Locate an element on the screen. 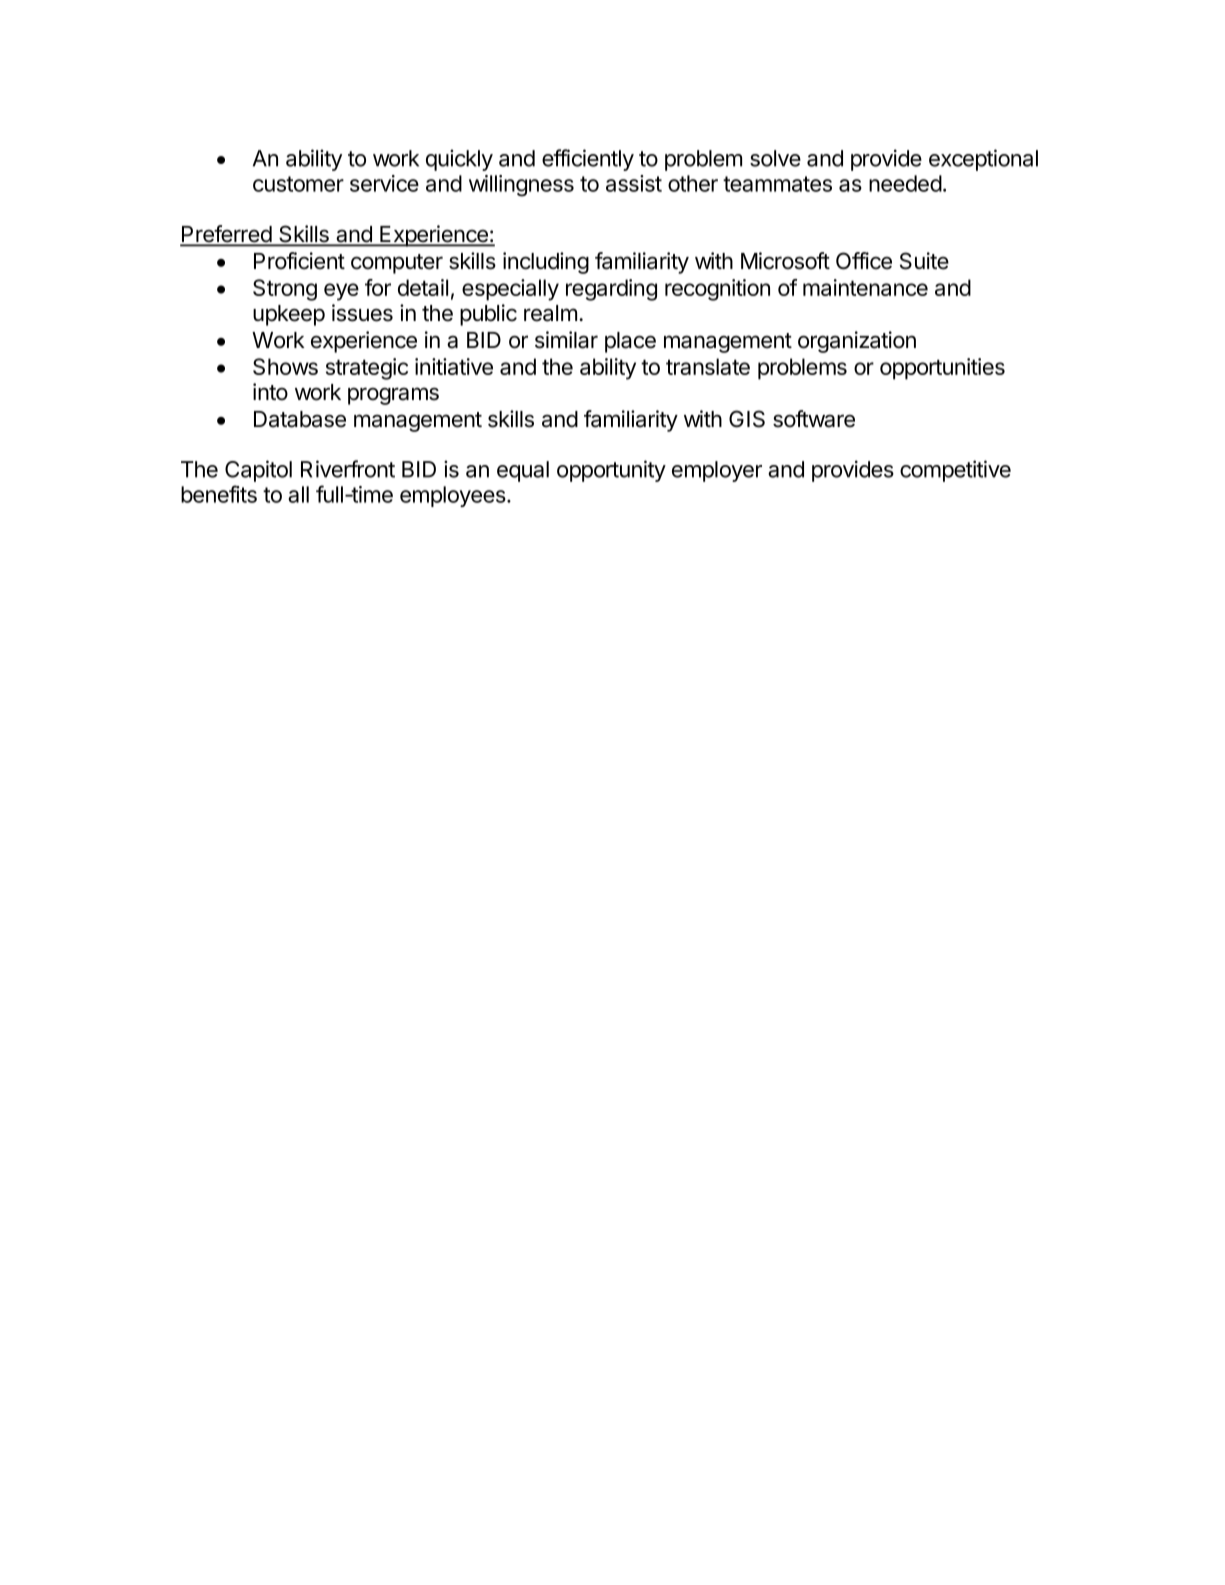 This screenshot has width=1225, height=1585. maintenance is located at coordinates (865, 287).
